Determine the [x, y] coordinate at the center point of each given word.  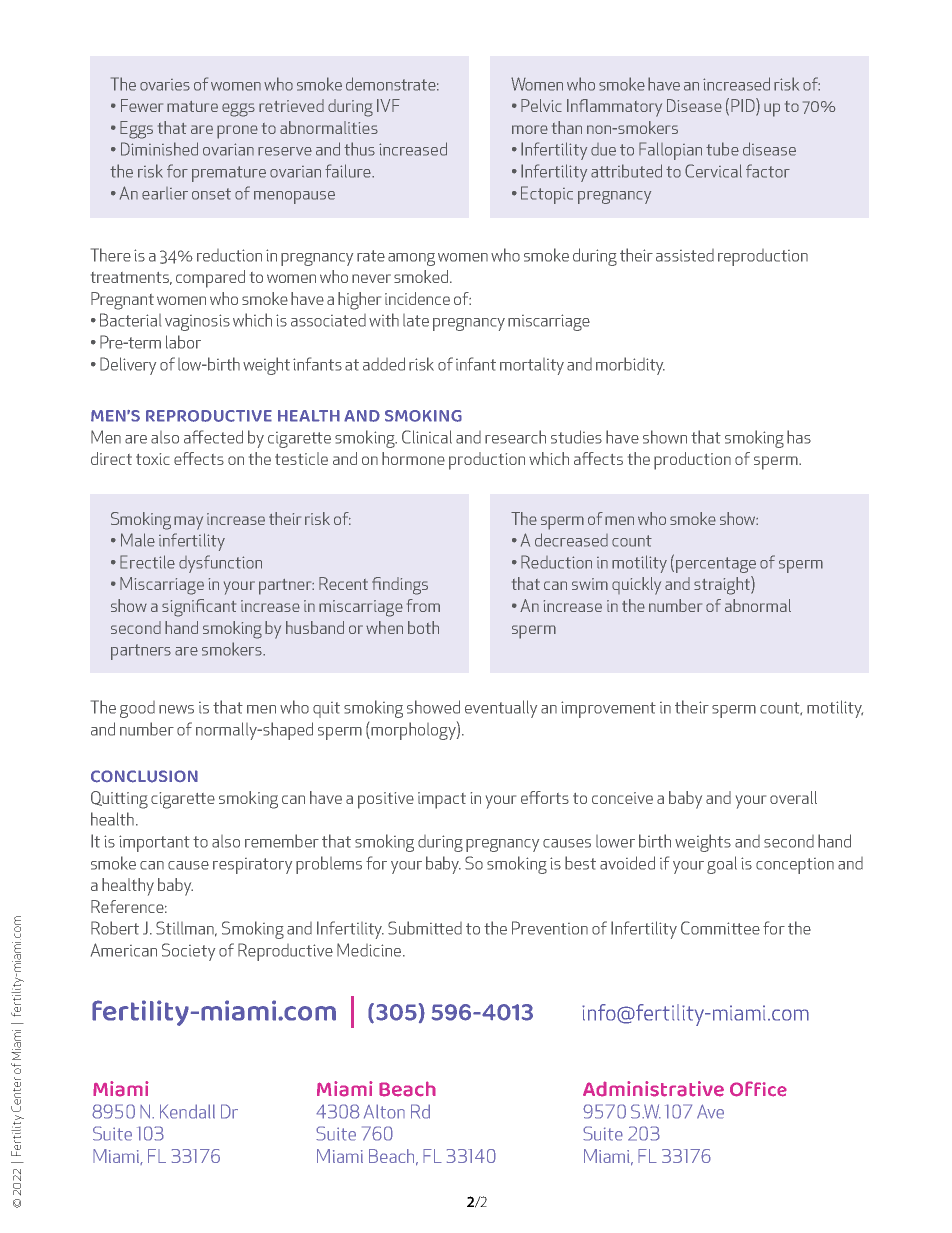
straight [723, 585]
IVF [388, 105]
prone [237, 132]
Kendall [187, 1111]
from [423, 605]
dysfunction [220, 564]
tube [722, 149]
